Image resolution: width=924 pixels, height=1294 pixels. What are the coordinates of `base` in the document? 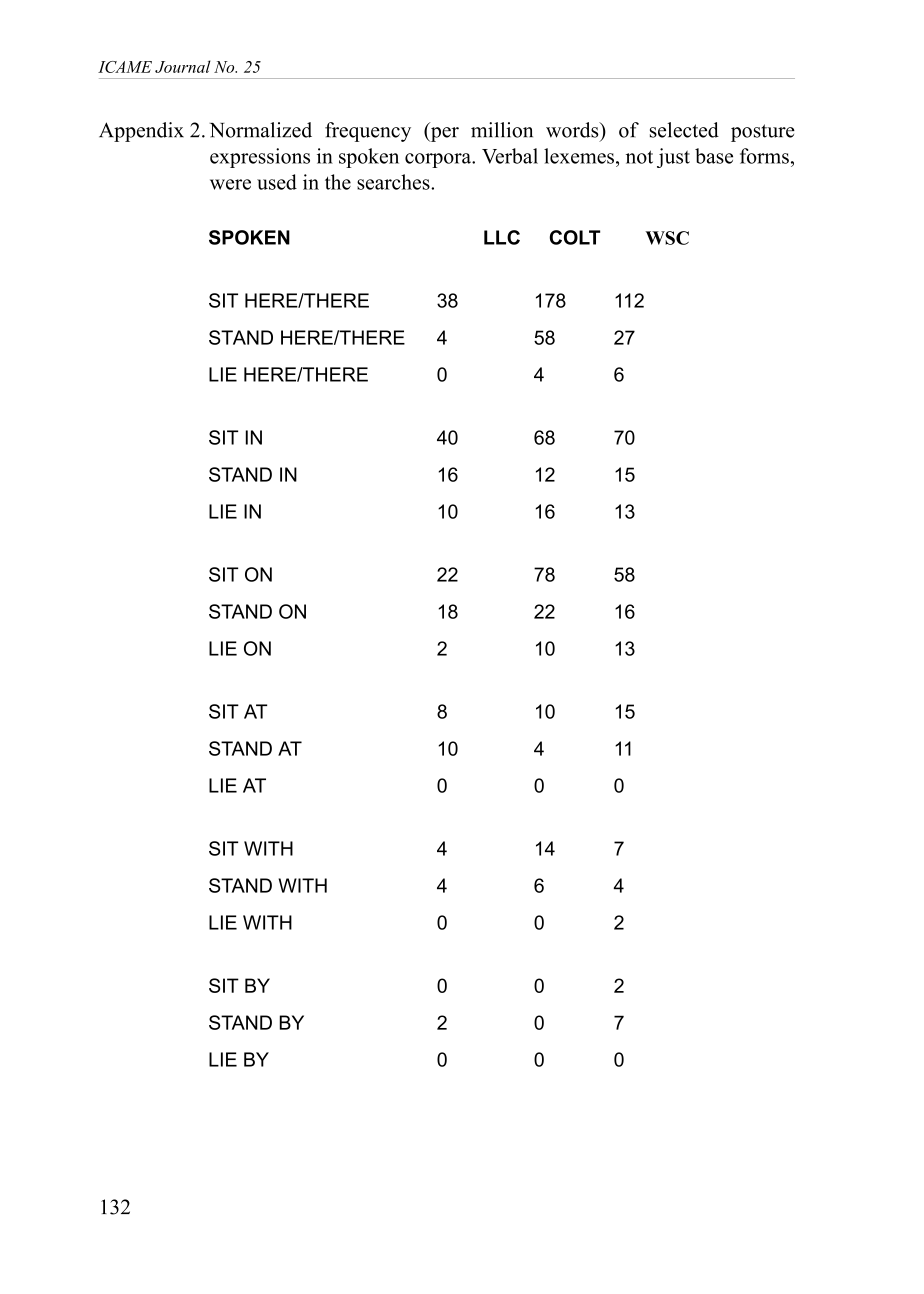 It's located at (714, 156).
